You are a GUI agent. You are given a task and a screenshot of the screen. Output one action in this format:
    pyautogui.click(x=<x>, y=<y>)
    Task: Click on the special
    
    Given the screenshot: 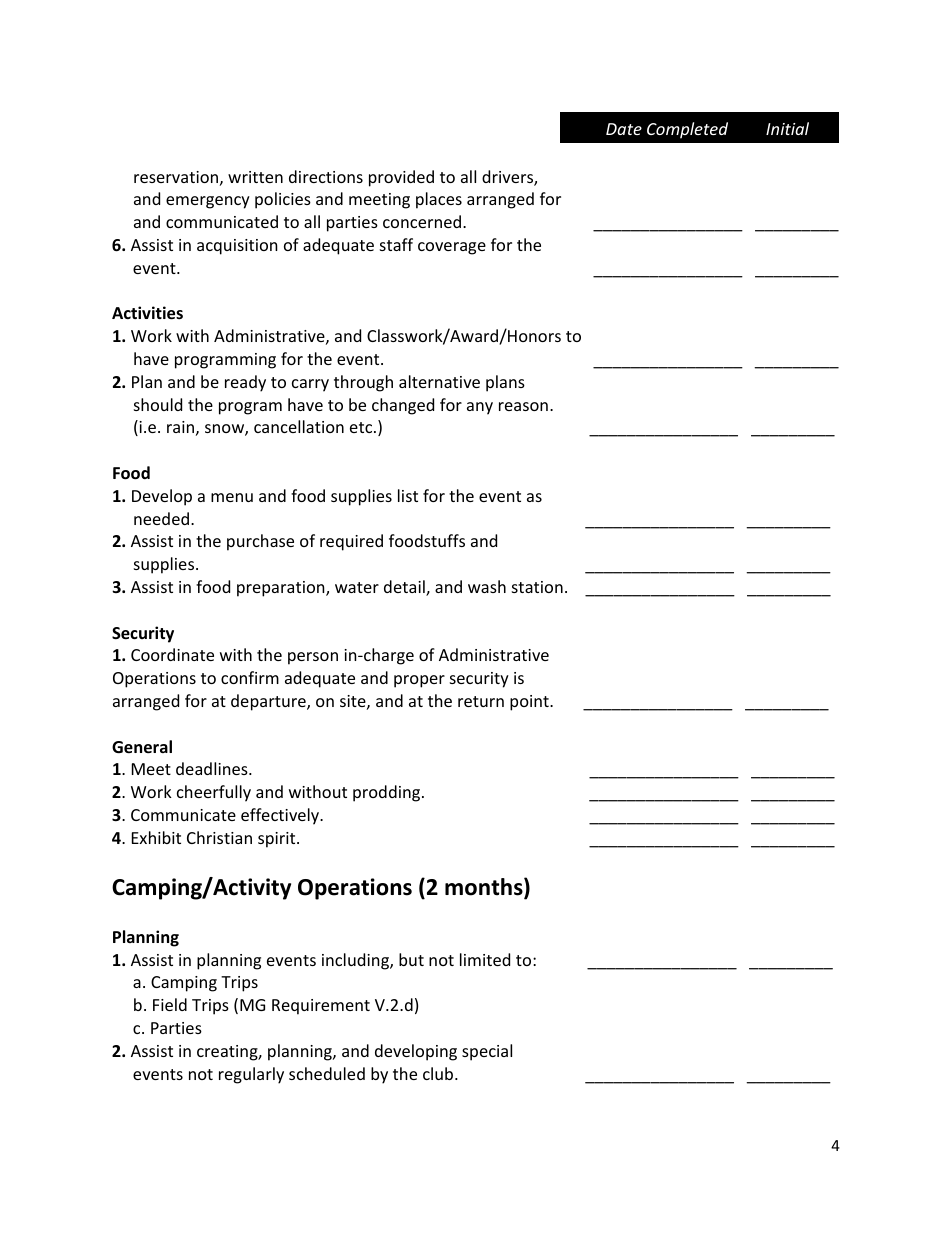 What is the action you would take?
    pyautogui.click(x=487, y=1052)
